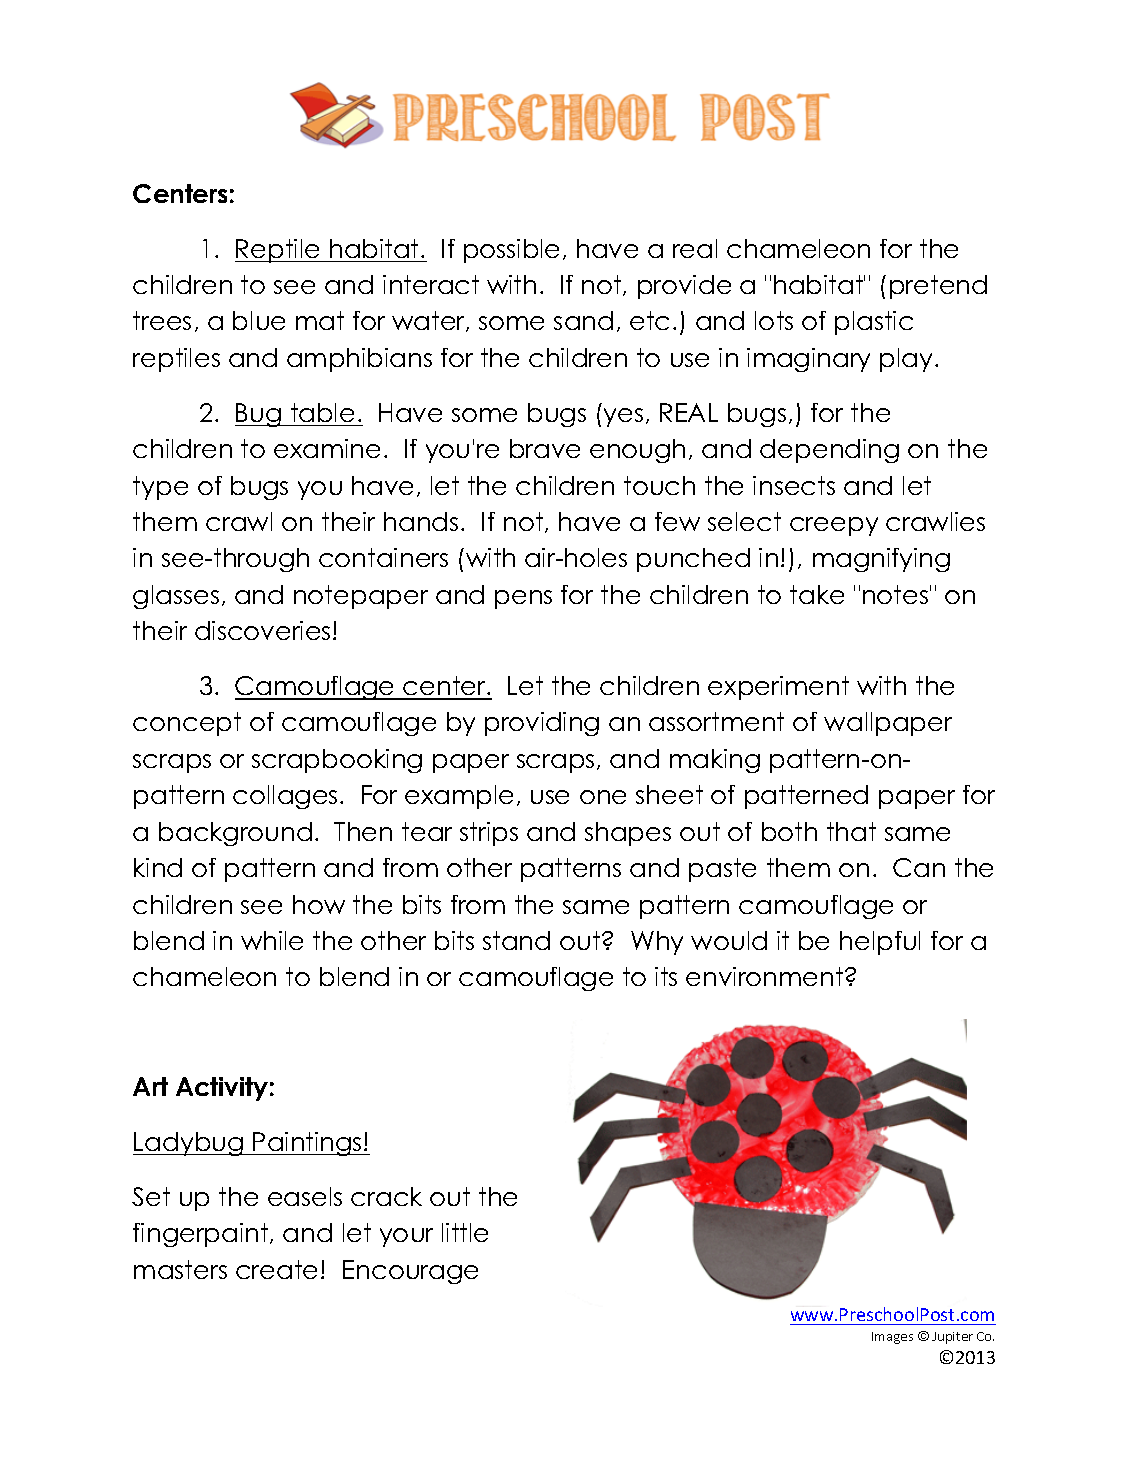 The height and width of the screenshot is (1461, 1129). I want to click on pens, so click(523, 599).
